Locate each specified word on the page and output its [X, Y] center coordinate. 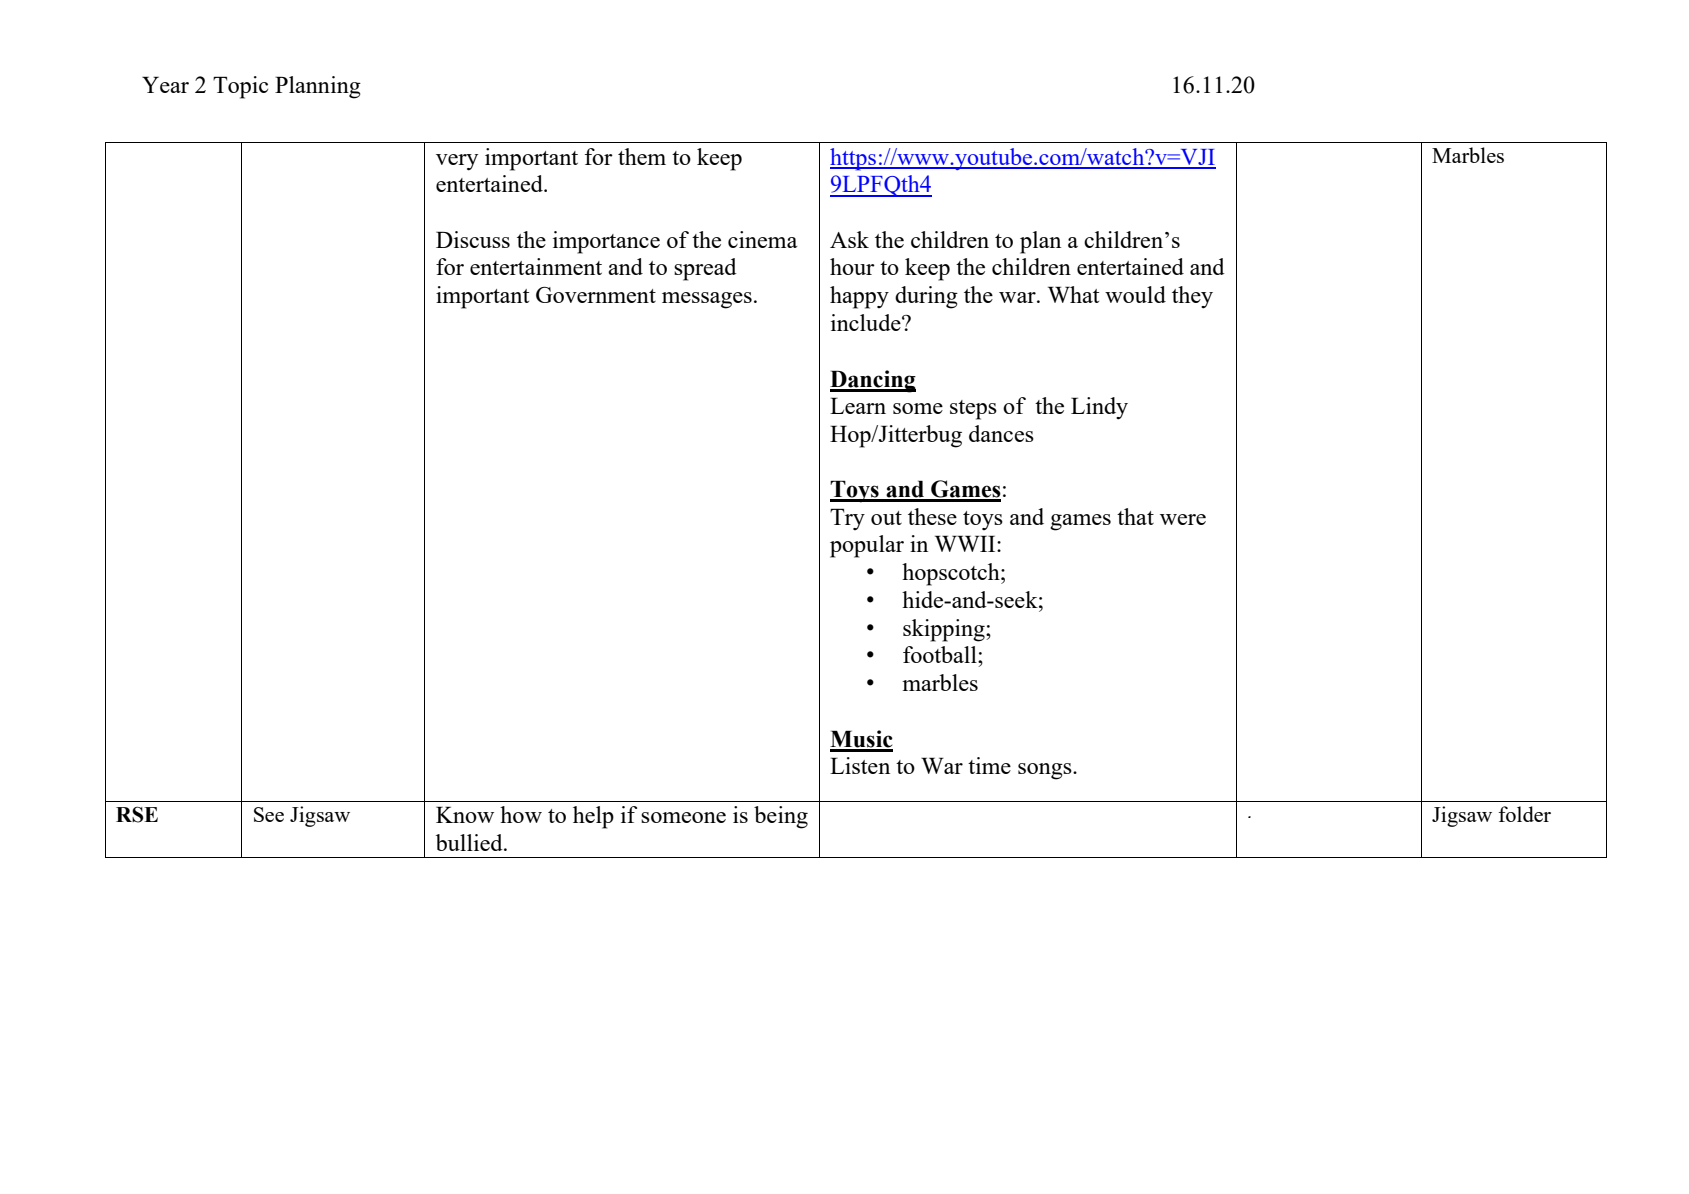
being [781, 817]
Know [465, 814]
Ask [849, 239]
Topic [240, 87]
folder [1525, 814]
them [642, 156]
